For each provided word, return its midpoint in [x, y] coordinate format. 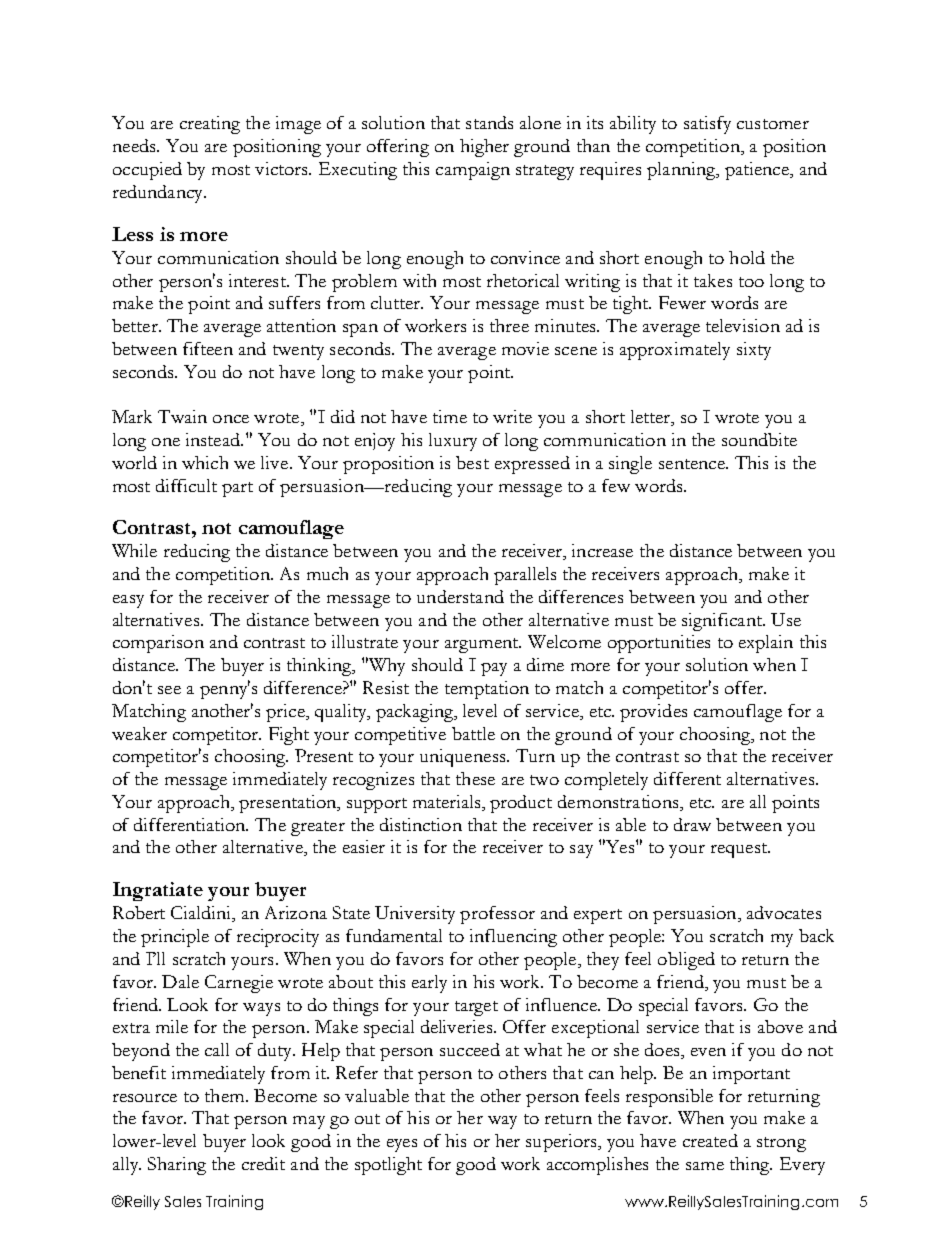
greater [318, 828]
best [472, 462]
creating [210, 125]
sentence [693, 464]
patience [758, 171]
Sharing [177, 1166]
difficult [186, 485]
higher [484, 148]
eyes [402, 1145]
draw [692, 824]
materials [448, 803]
